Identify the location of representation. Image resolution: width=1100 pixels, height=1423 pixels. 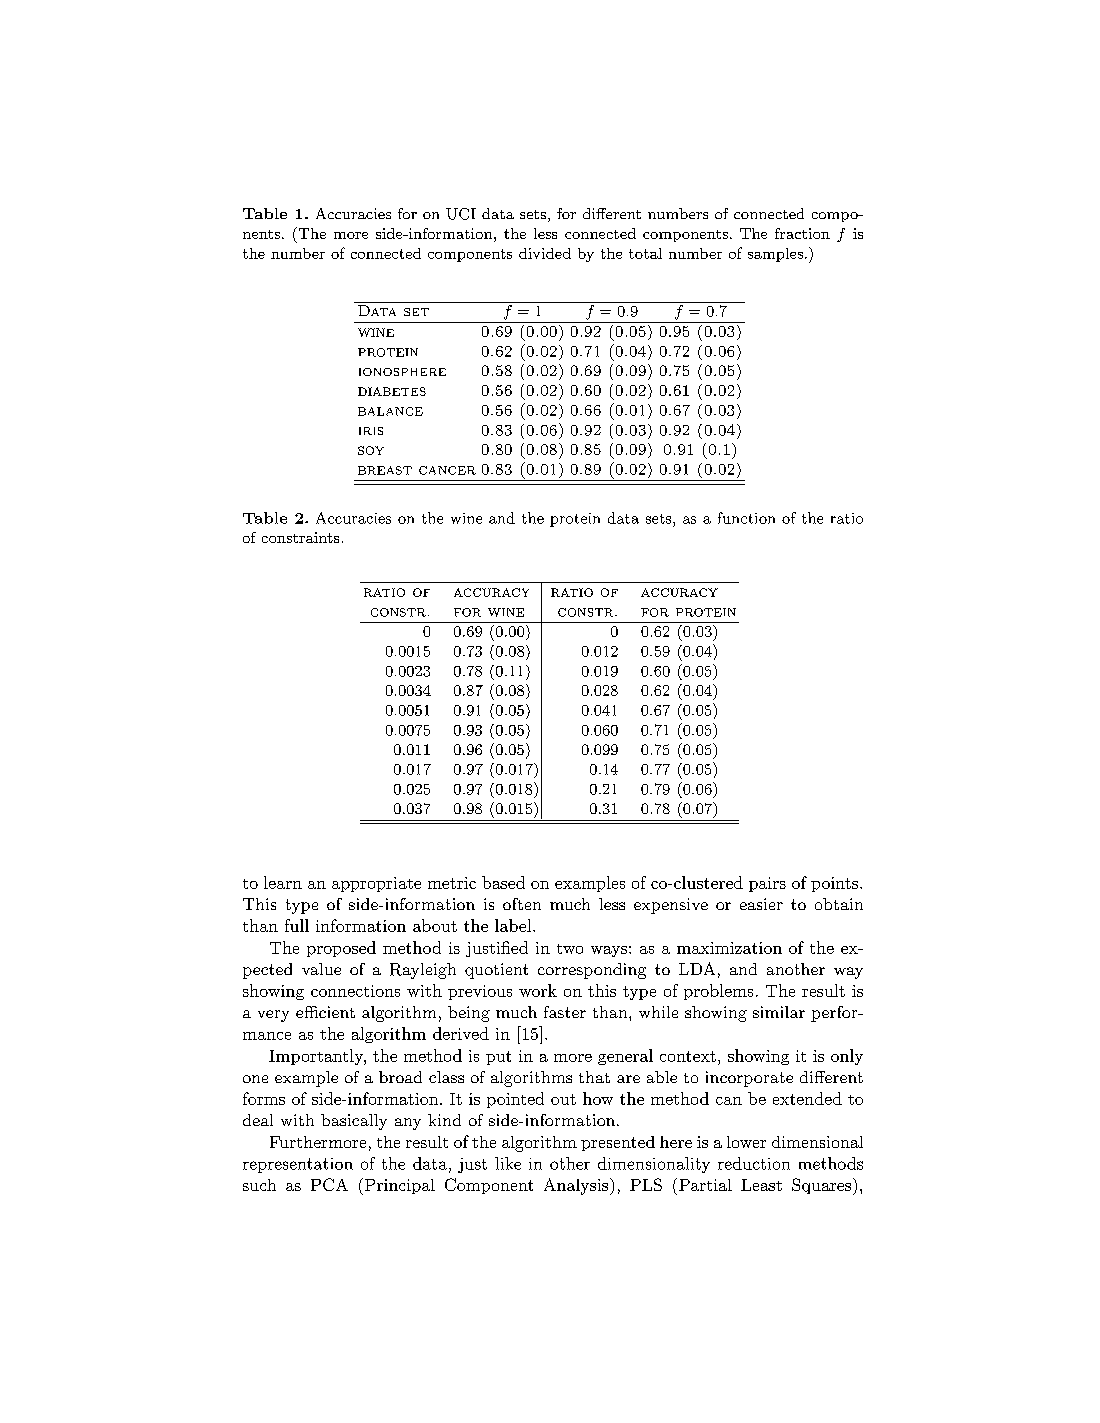
(298, 1165).
